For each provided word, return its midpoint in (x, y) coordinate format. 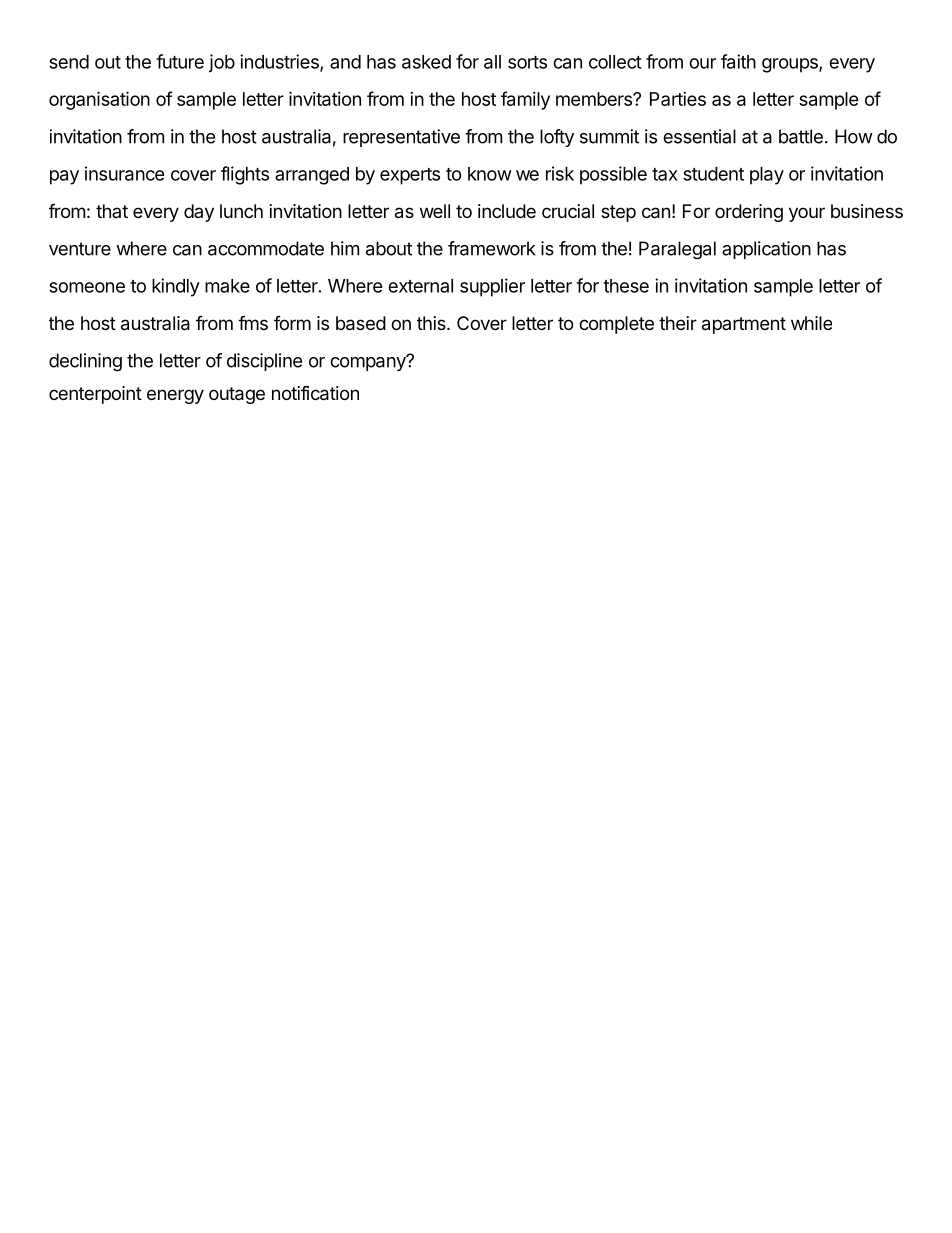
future (180, 61)
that (112, 211)
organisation (99, 100)
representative (401, 138)
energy (175, 396)
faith (738, 61)
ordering (749, 213)
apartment (744, 325)
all (492, 62)
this (432, 323)
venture (80, 249)
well (435, 211)
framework (492, 248)
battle (801, 136)
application (766, 250)
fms (253, 322)
